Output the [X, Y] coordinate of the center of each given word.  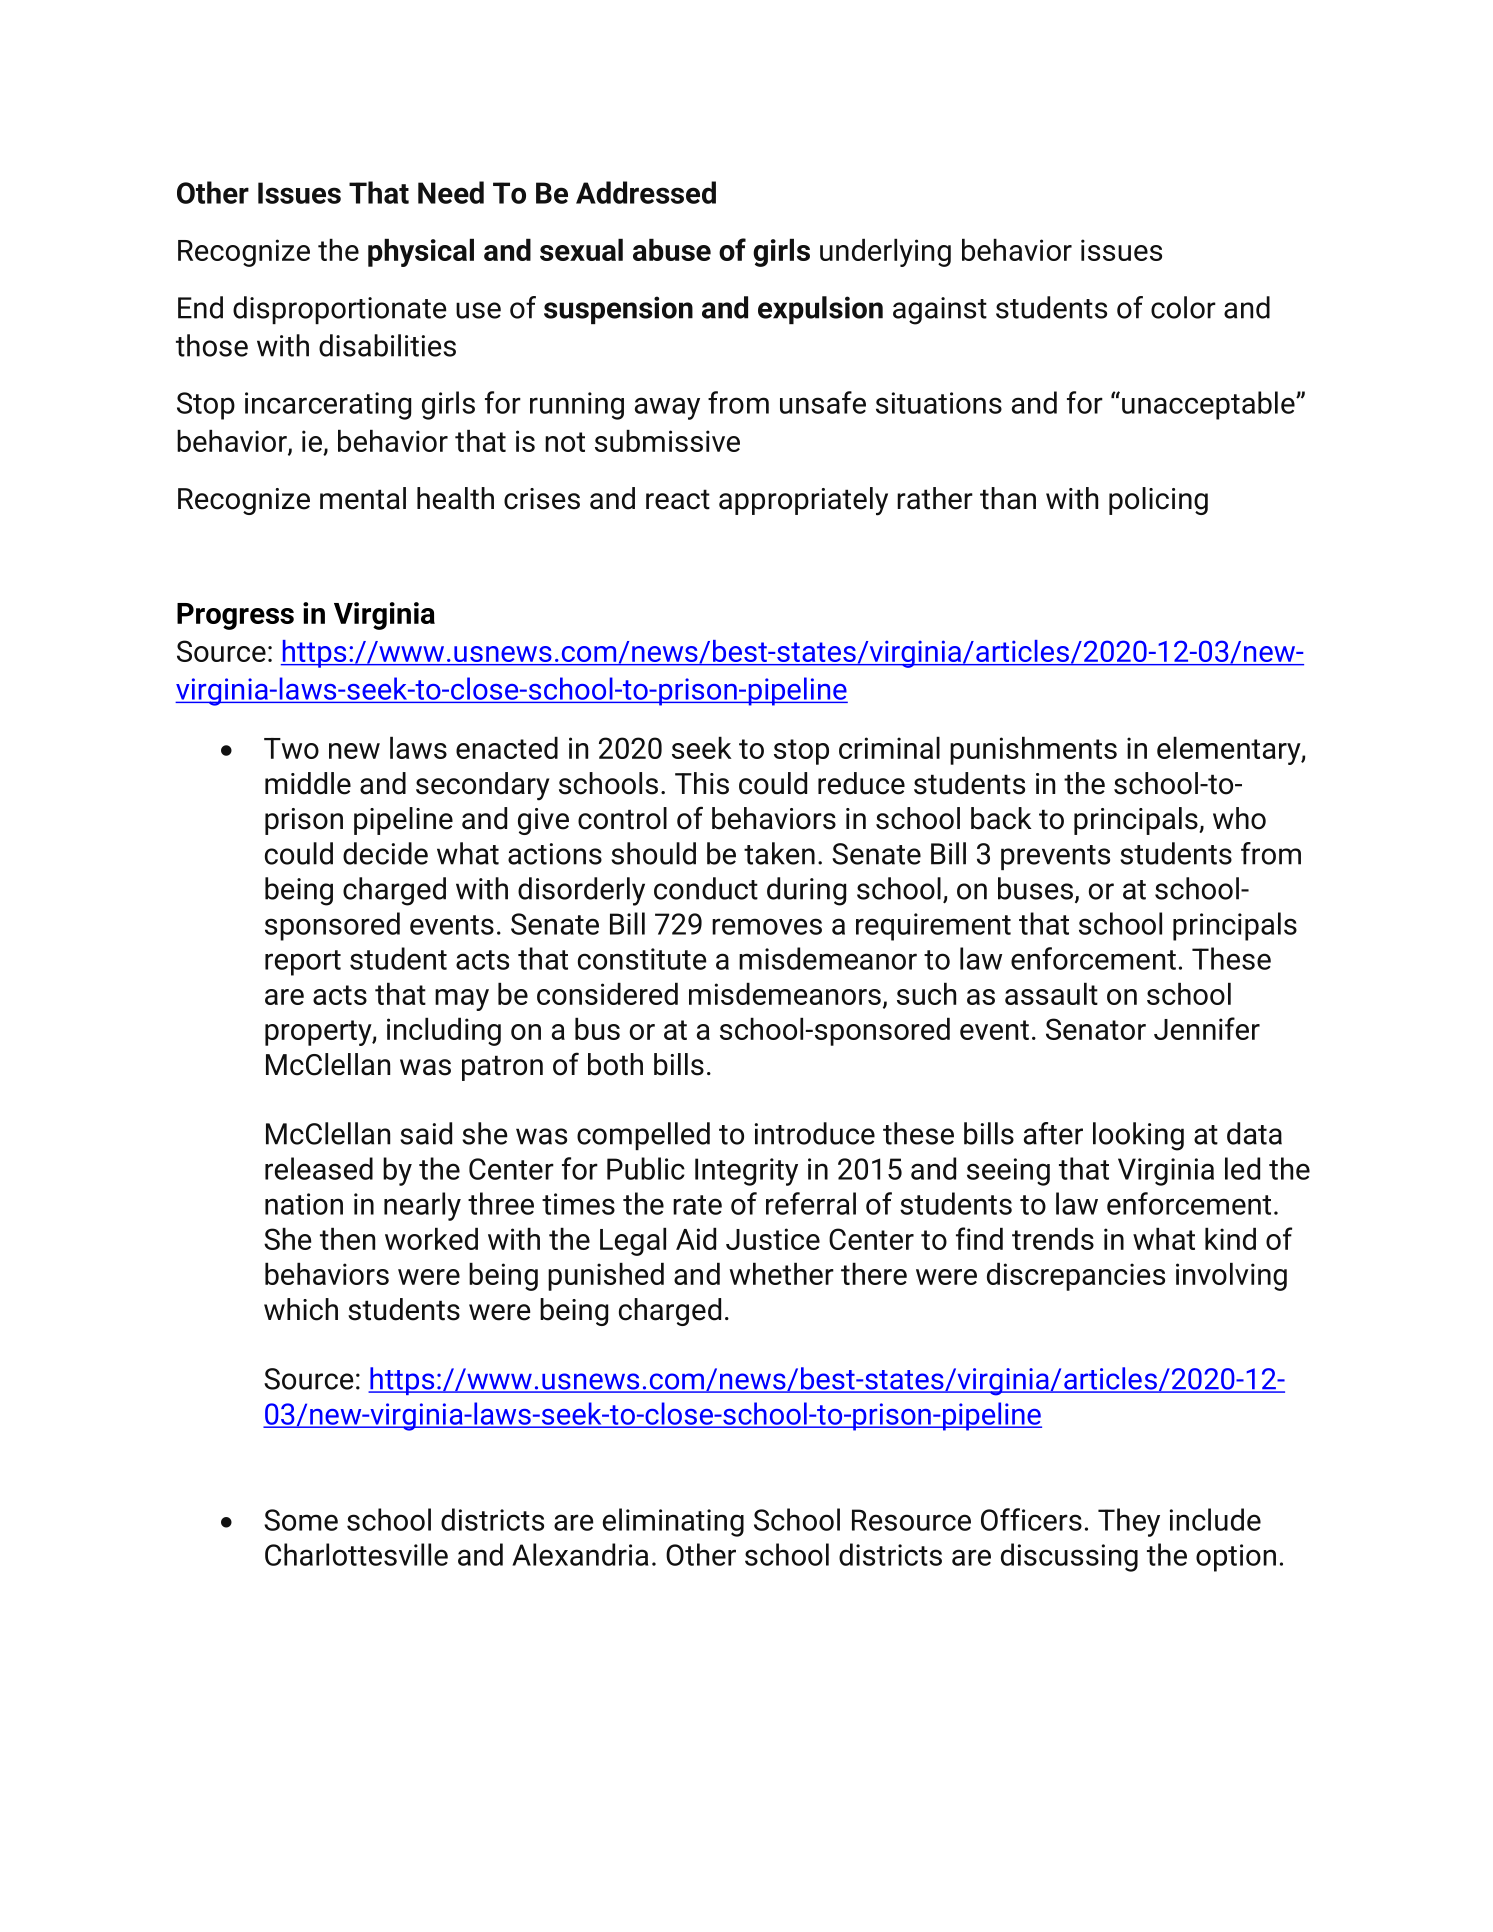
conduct [706, 888]
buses [1035, 888]
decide [385, 853]
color [1183, 307]
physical [421, 252]
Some [301, 1520]
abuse [672, 249]
